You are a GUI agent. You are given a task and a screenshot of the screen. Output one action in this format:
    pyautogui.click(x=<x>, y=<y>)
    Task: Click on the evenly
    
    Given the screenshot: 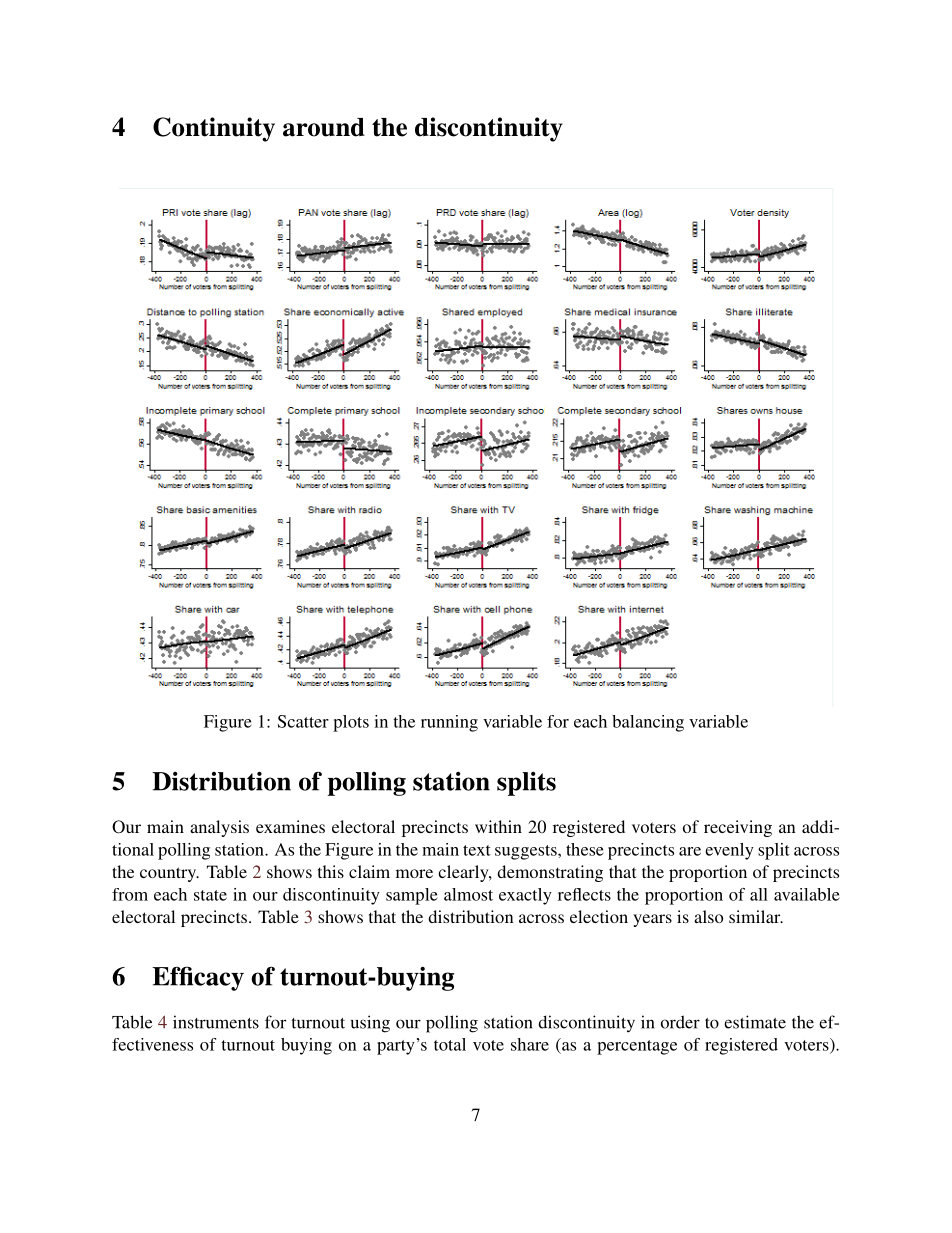 What is the action you would take?
    pyautogui.click(x=729, y=851)
